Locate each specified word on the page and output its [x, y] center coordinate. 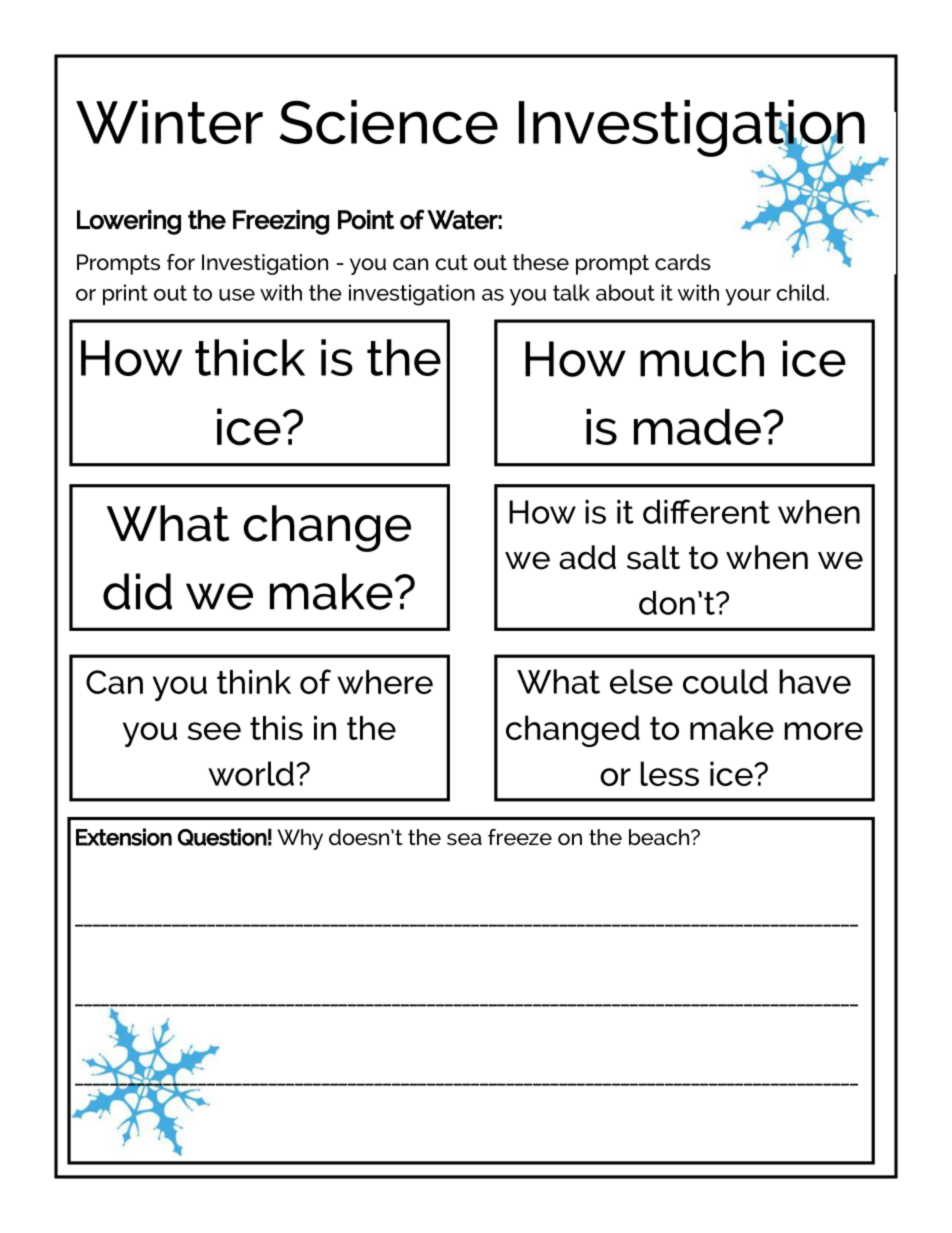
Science [389, 122]
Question [222, 837]
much [702, 358]
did [137, 591]
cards [683, 262]
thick [250, 357]
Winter [169, 122]
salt [653, 557]
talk [571, 292]
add [587, 557]
